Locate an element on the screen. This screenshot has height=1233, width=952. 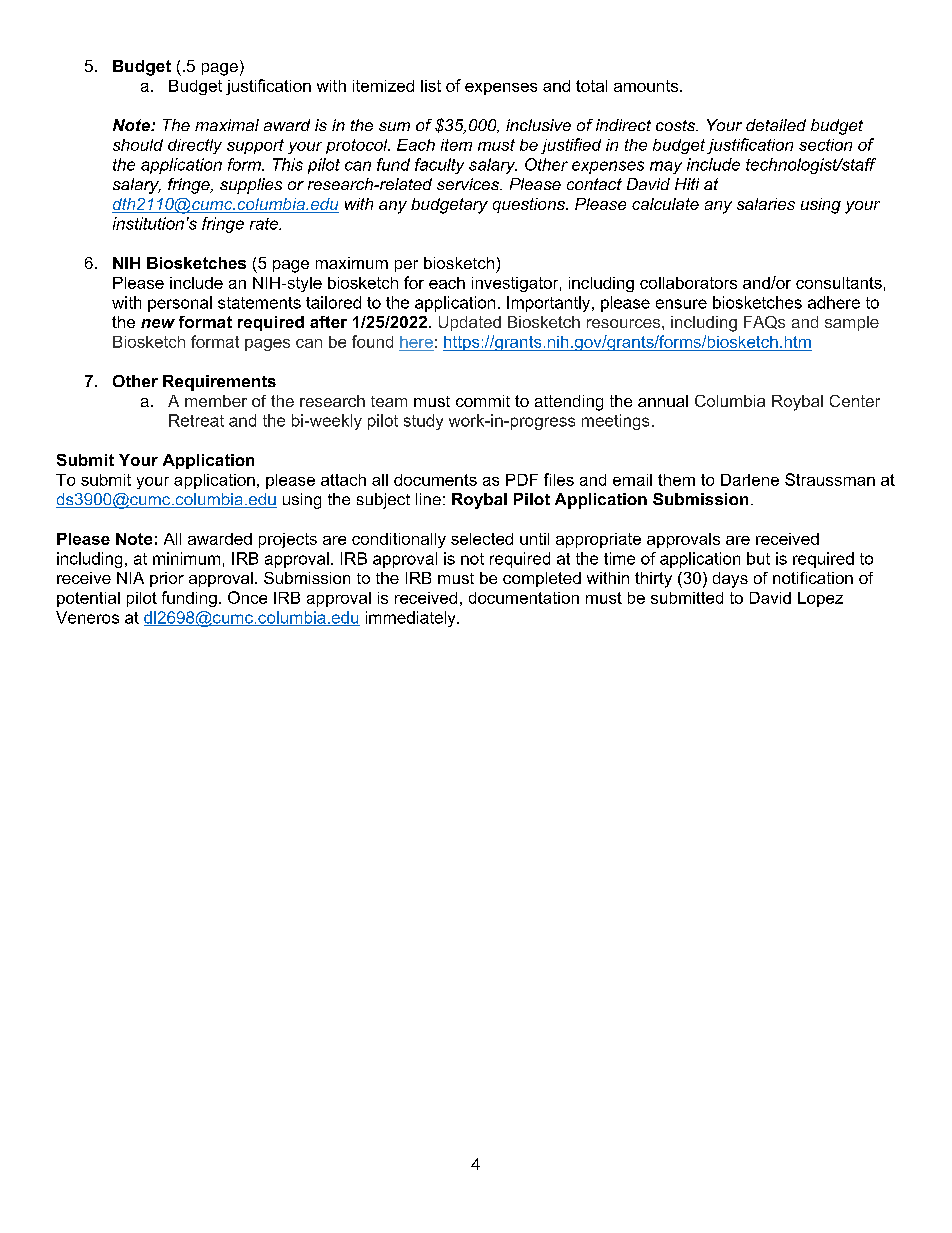
maximal is located at coordinates (227, 125).
